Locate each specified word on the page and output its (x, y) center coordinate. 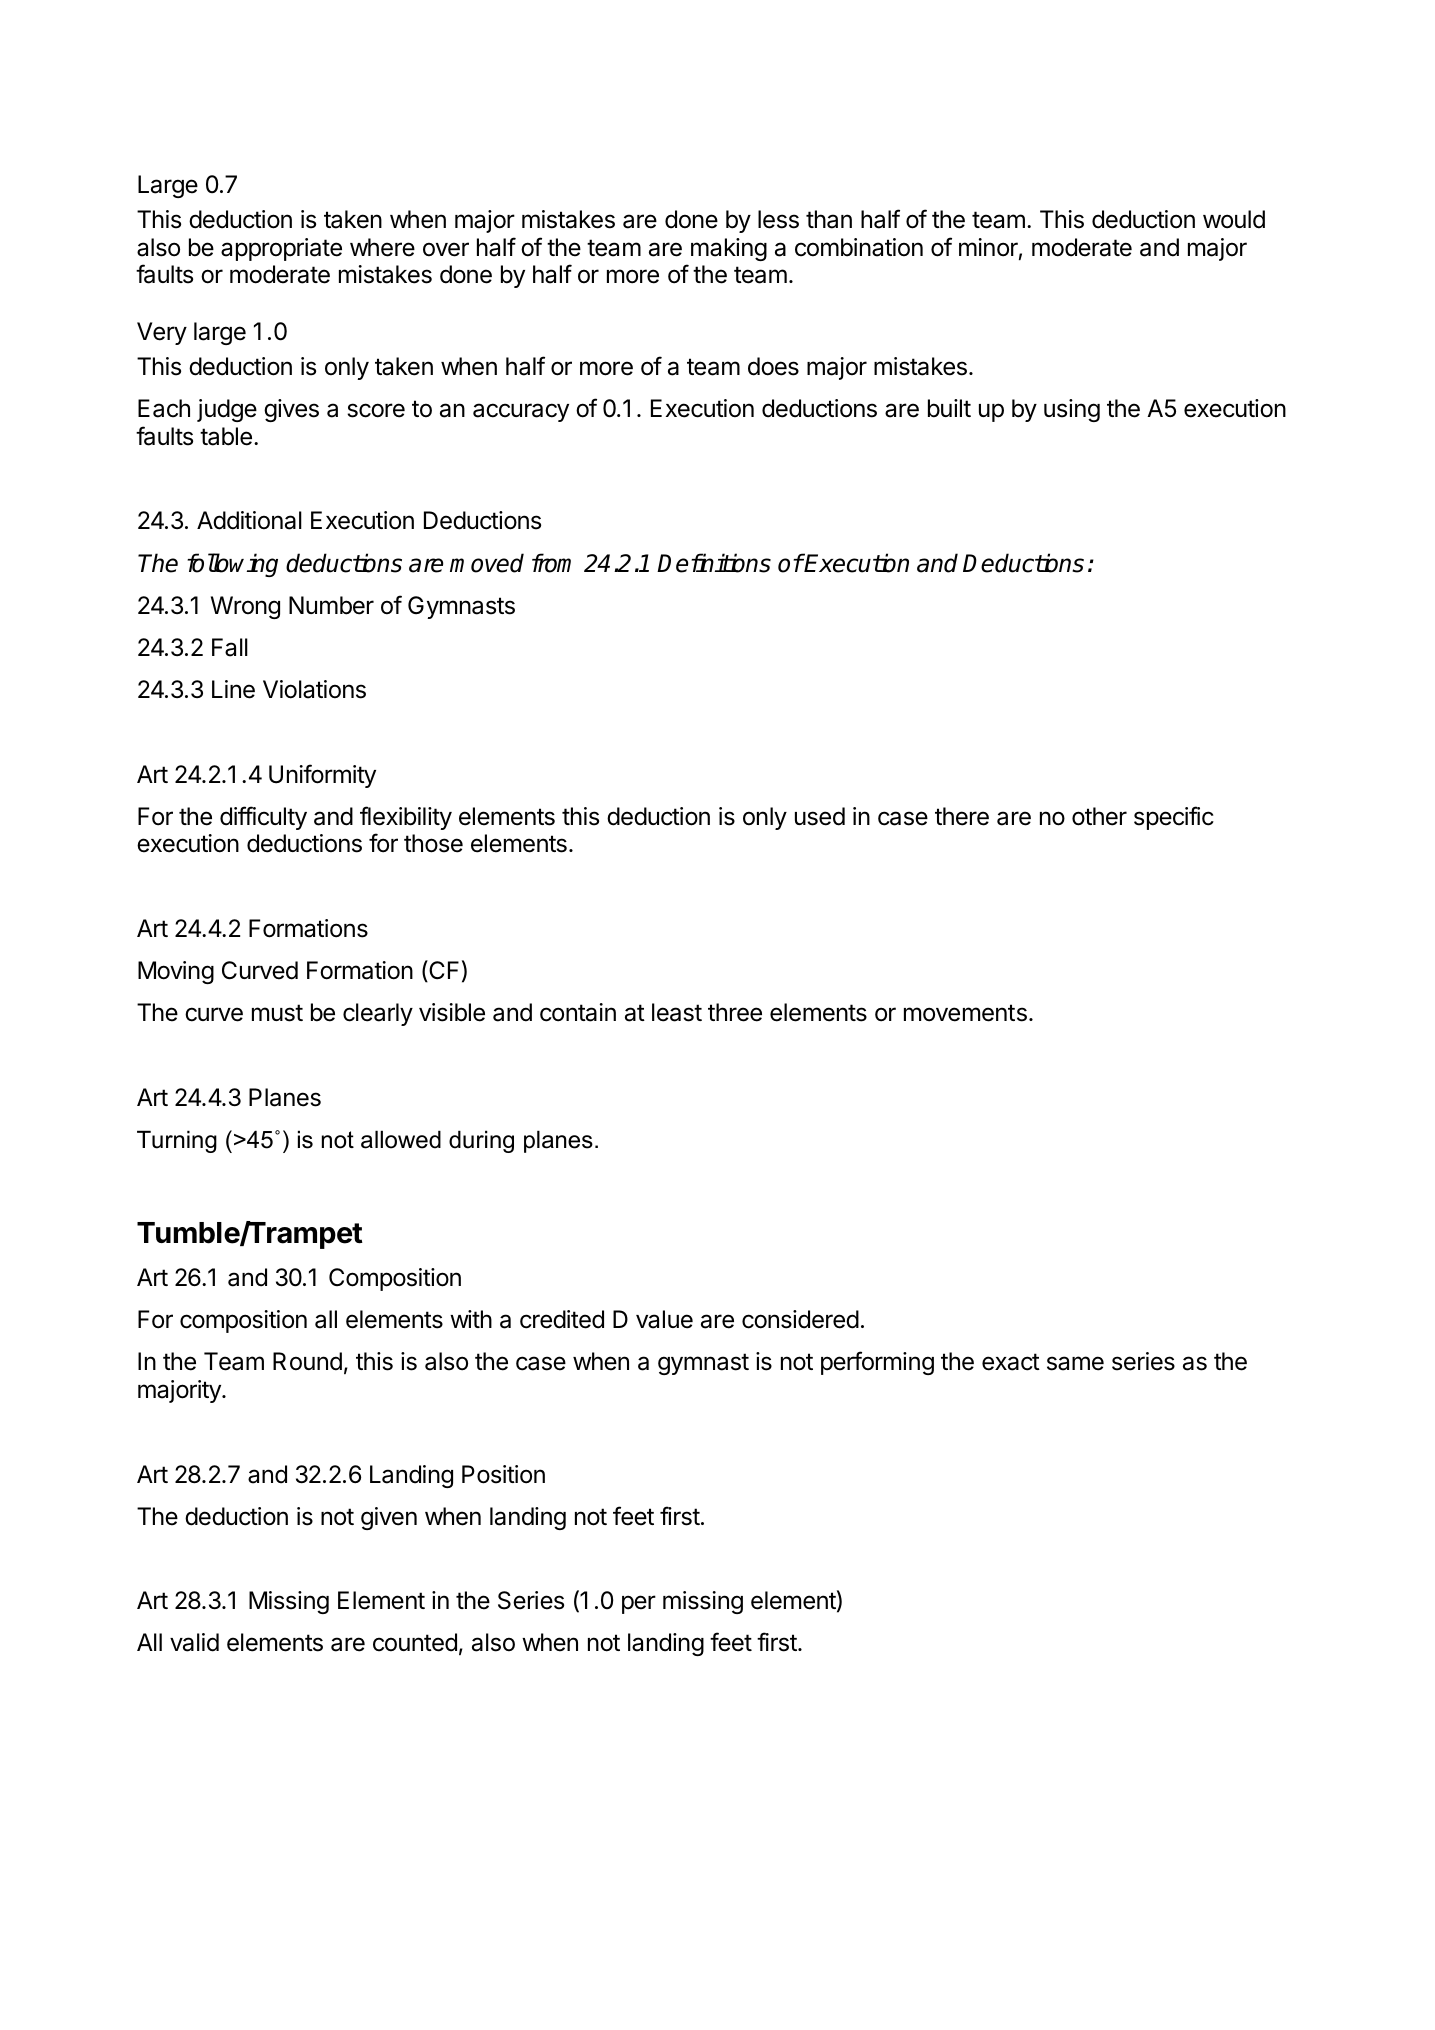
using (1072, 410)
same (1075, 1363)
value (664, 1319)
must (277, 1013)
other (1099, 816)
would (1234, 219)
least (677, 1012)
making (729, 249)
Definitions (714, 563)
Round (307, 1361)
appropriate (281, 249)
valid (194, 1642)
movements (965, 1013)
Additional (249, 520)
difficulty (263, 818)
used (820, 816)
